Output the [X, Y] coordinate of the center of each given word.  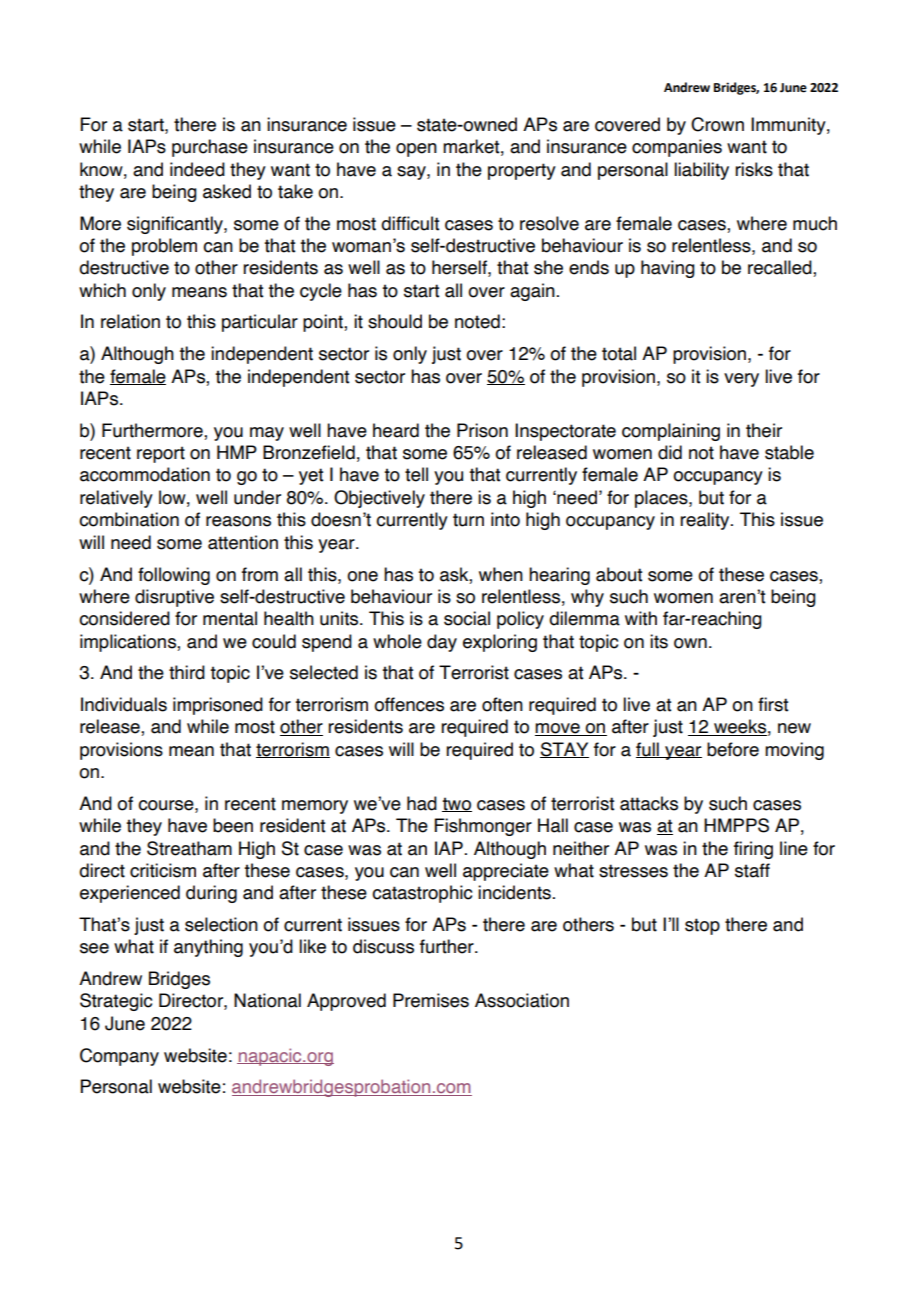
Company [119, 1057]
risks [754, 169]
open [416, 150]
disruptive [174, 598]
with [641, 618]
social [467, 618]
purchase [210, 148]
